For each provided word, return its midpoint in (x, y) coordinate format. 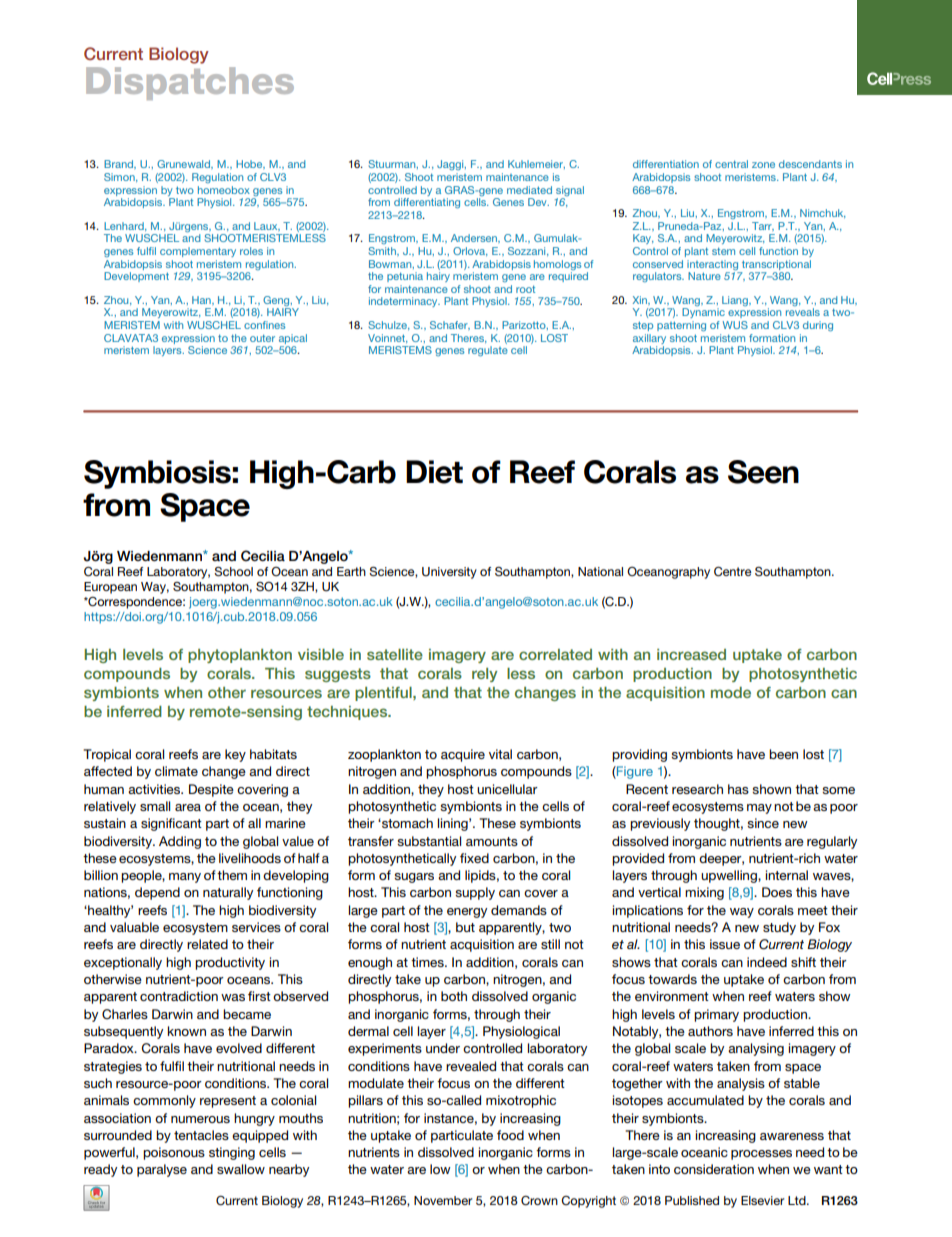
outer (262, 338)
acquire (463, 755)
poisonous (174, 1153)
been (783, 754)
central (731, 164)
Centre (733, 572)
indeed (767, 962)
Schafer (450, 325)
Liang (736, 301)
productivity (230, 963)
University (449, 573)
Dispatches (190, 83)
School (233, 571)
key (235, 755)
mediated (529, 190)
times (428, 962)
